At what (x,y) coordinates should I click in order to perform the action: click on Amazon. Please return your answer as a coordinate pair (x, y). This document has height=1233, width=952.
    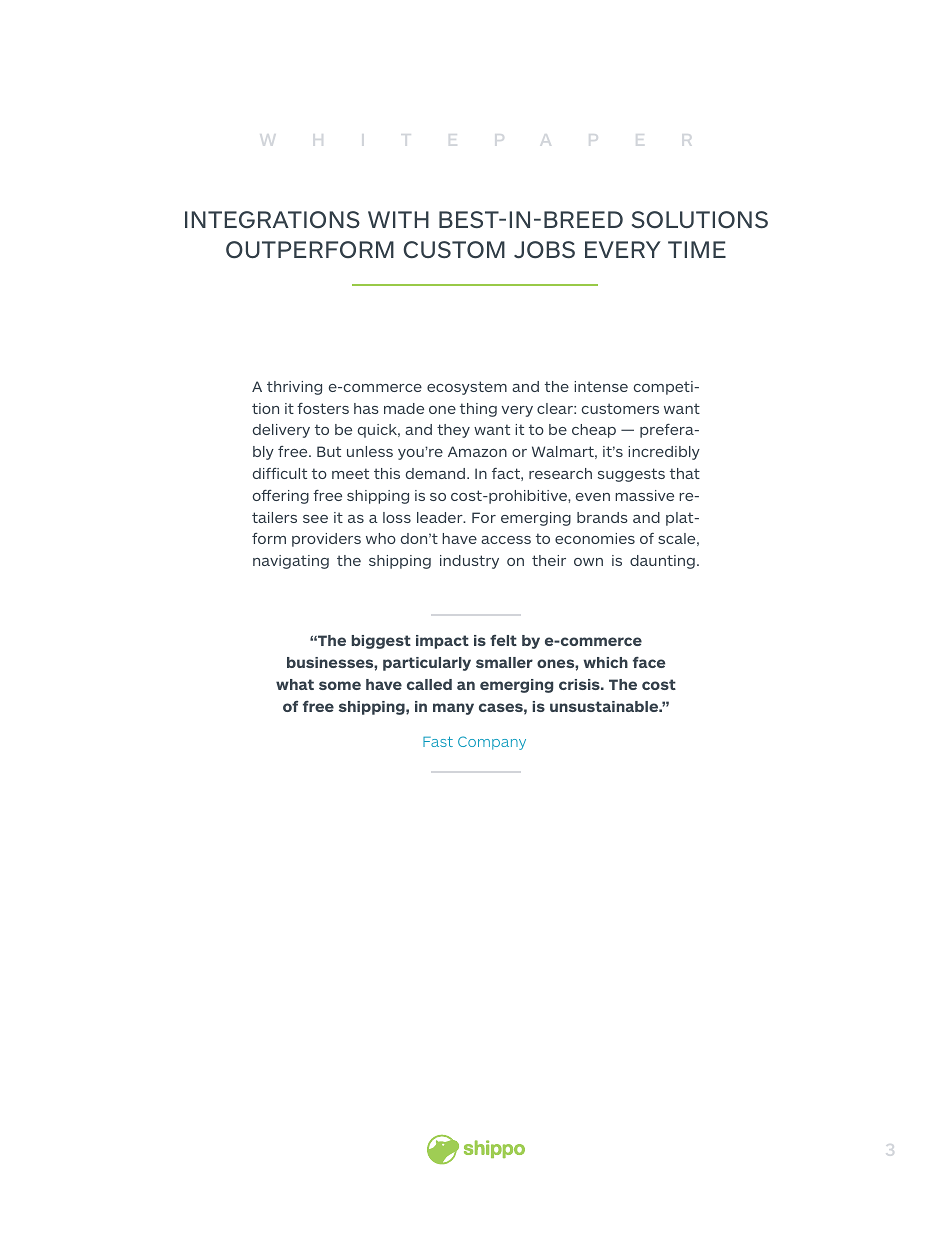
    Looking at the image, I should click on (477, 451).
